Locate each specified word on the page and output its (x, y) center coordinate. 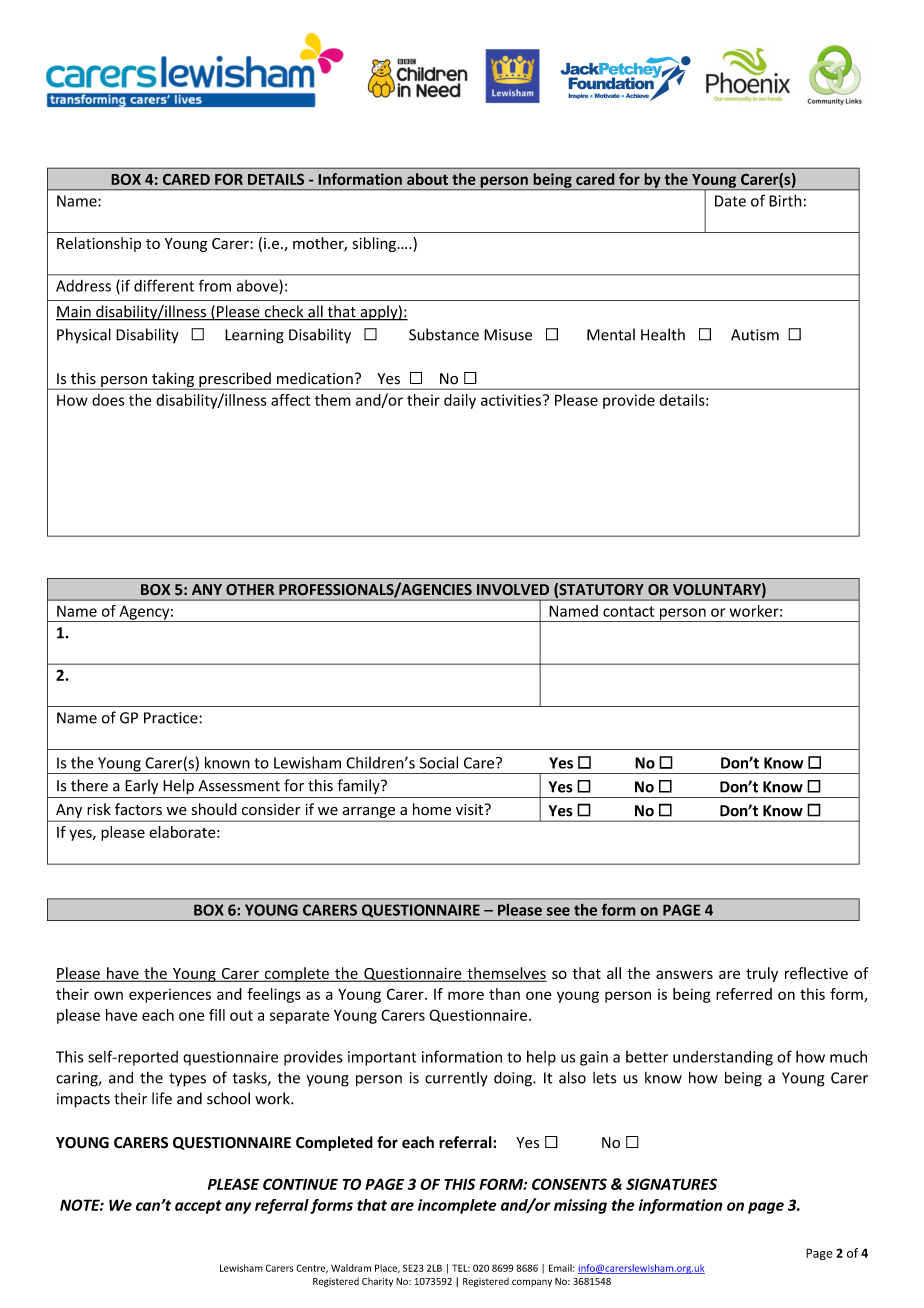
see (558, 911)
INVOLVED (513, 590)
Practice (172, 718)
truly (762, 974)
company (532, 1283)
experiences (170, 996)
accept (198, 1207)
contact (628, 611)
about (427, 179)
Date (730, 201)
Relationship (99, 244)
